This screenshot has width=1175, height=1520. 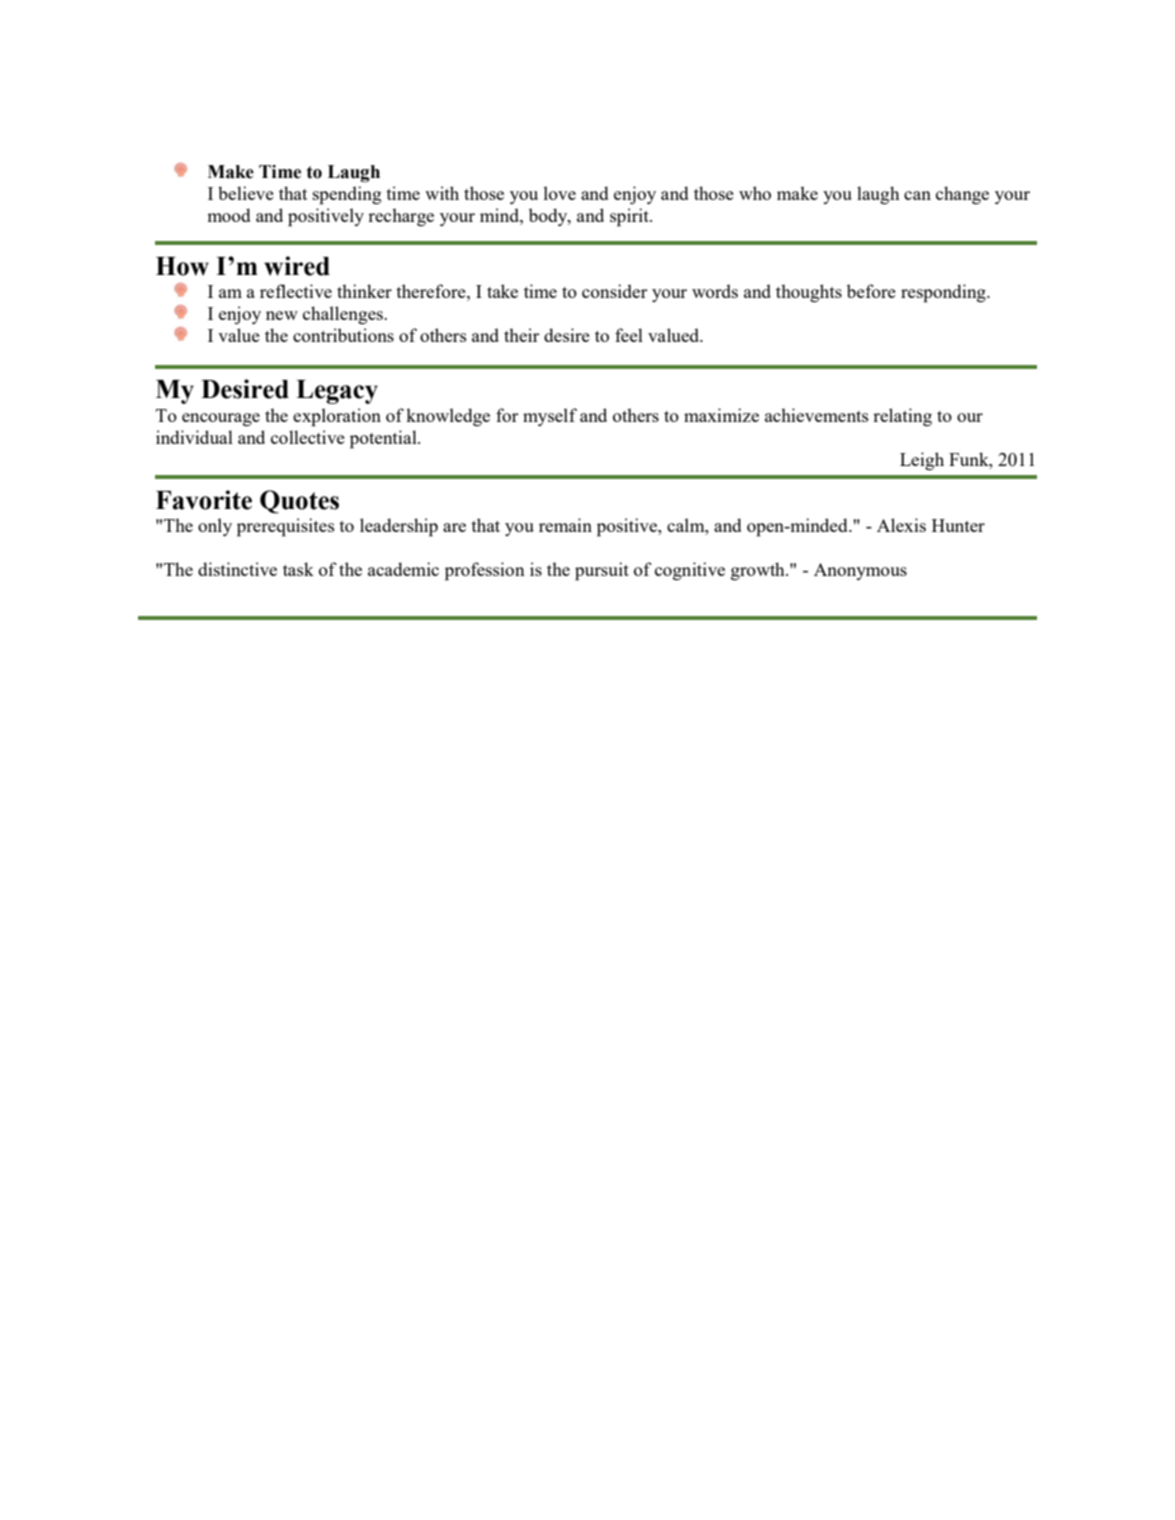 What do you see at coordinates (246, 193) in the screenshot?
I see `believe` at bounding box center [246, 193].
